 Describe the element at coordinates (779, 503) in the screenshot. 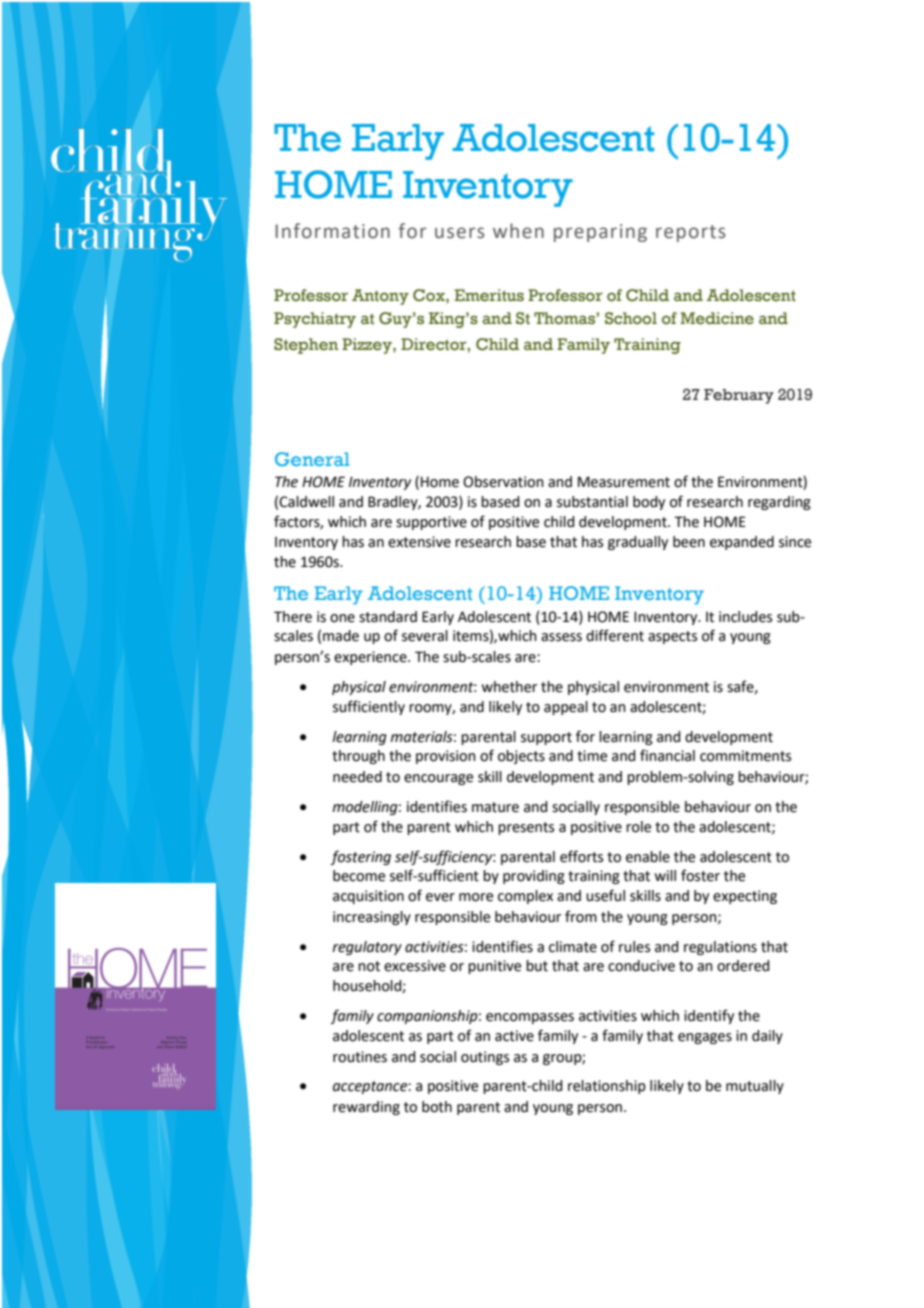

I see `regarding` at that location.
